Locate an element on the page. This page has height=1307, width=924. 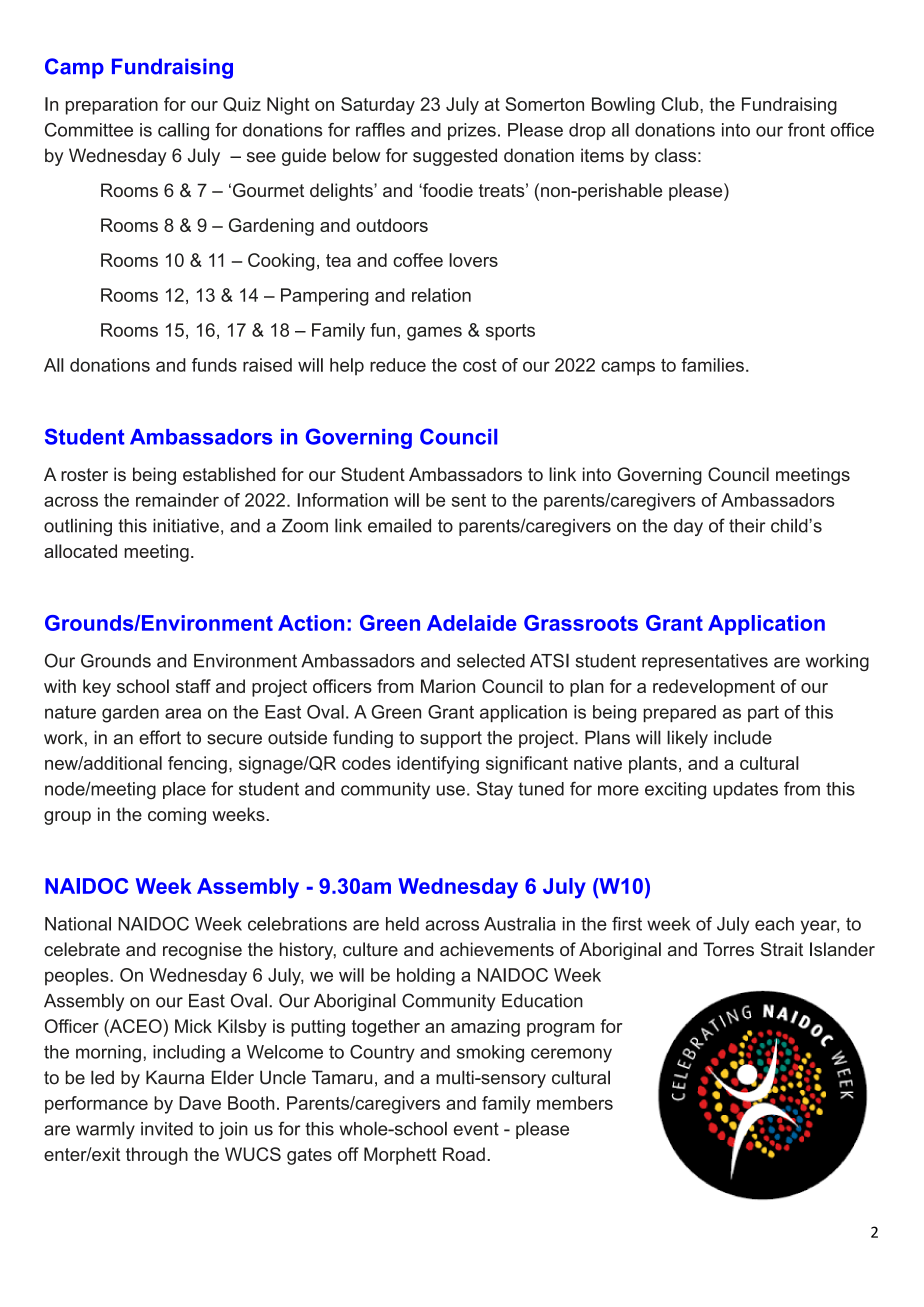
effort is located at coordinates (160, 737).
